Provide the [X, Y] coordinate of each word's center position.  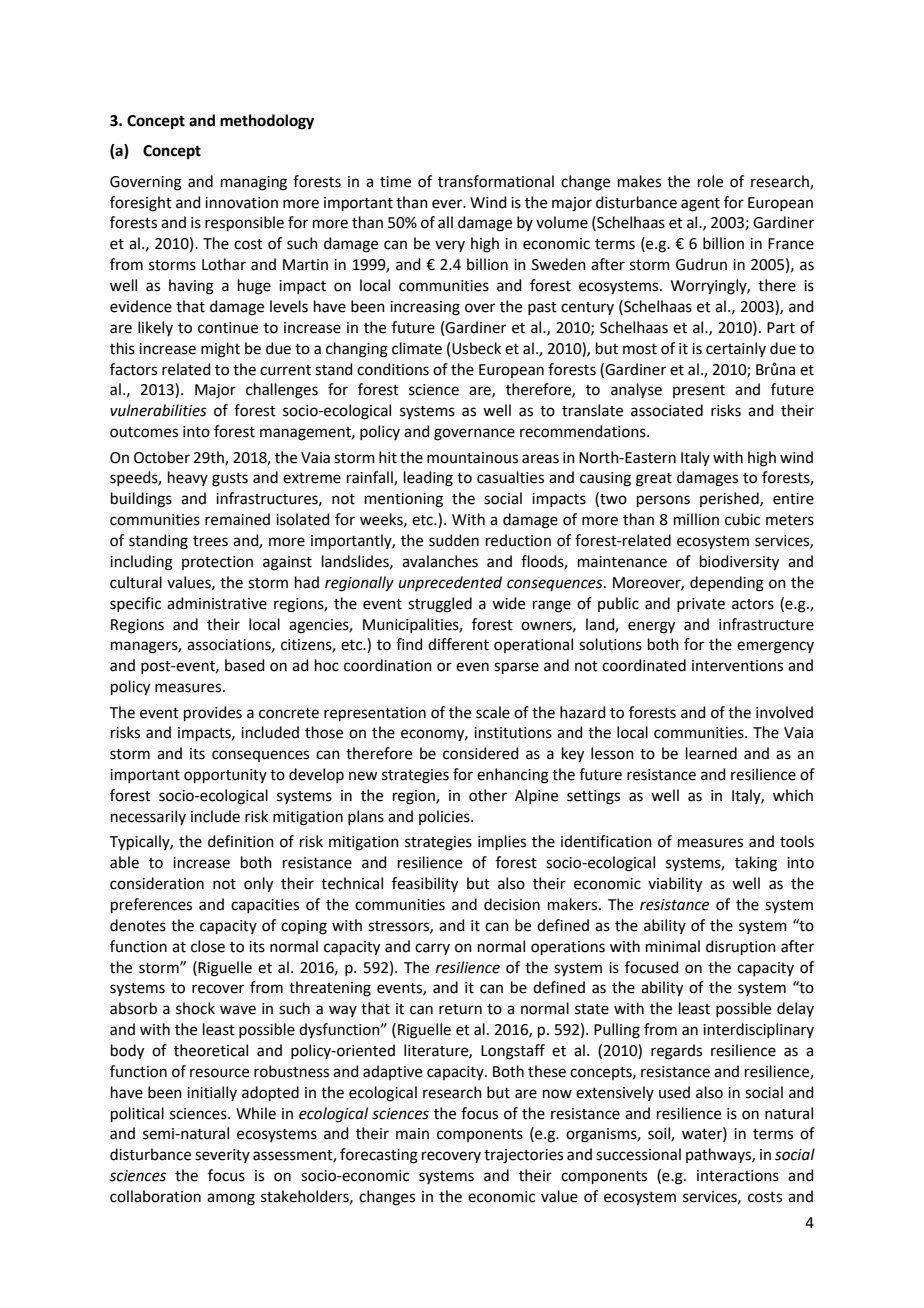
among [231, 1199]
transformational [496, 181]
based [245, 665]
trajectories [523, 1156]
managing [254, 183]
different [458, 644]
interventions [737, 666]
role [710, 181]
